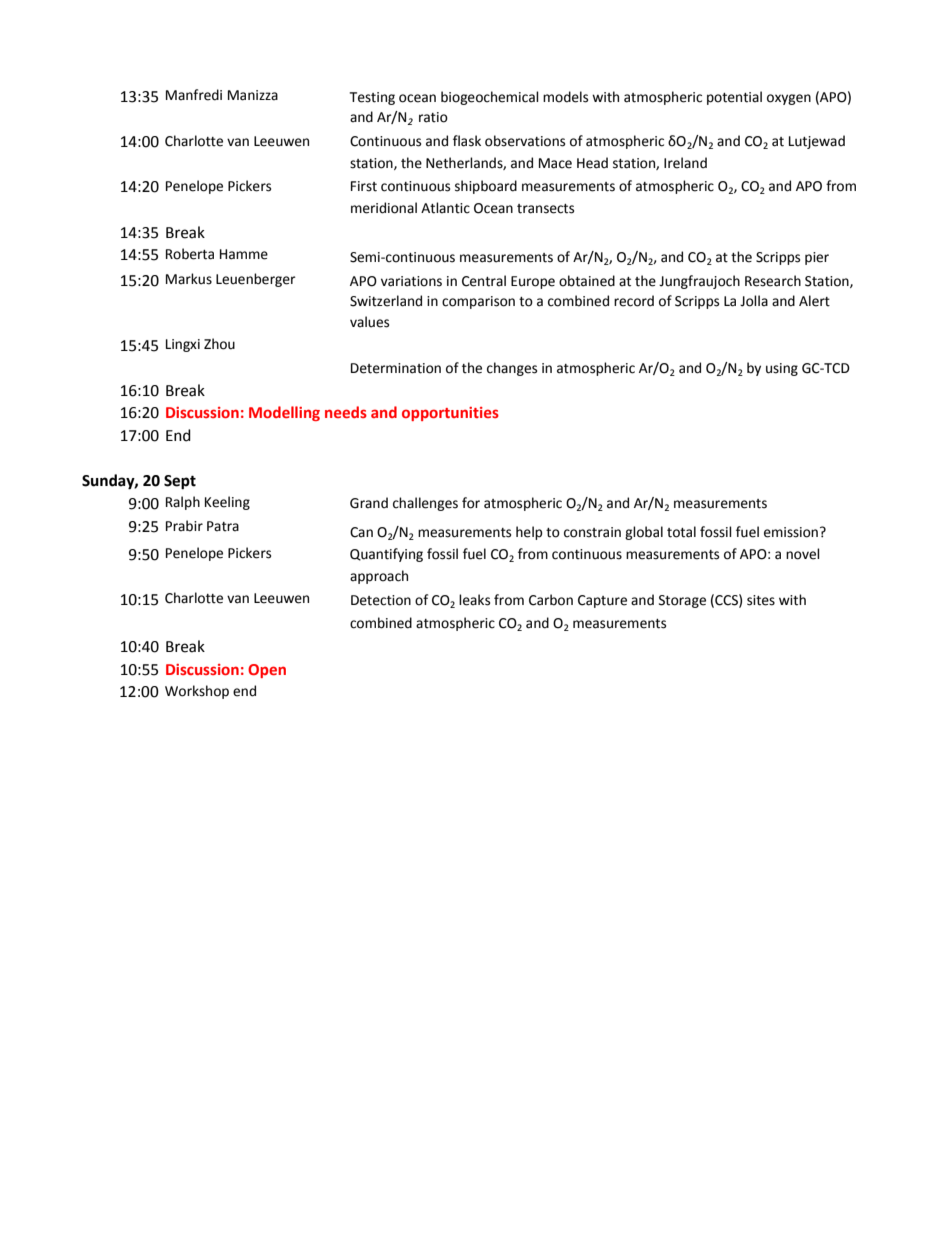 This screenshot has height=1233, width=952. I want to click on biogeochemical, so click(490, 98).
